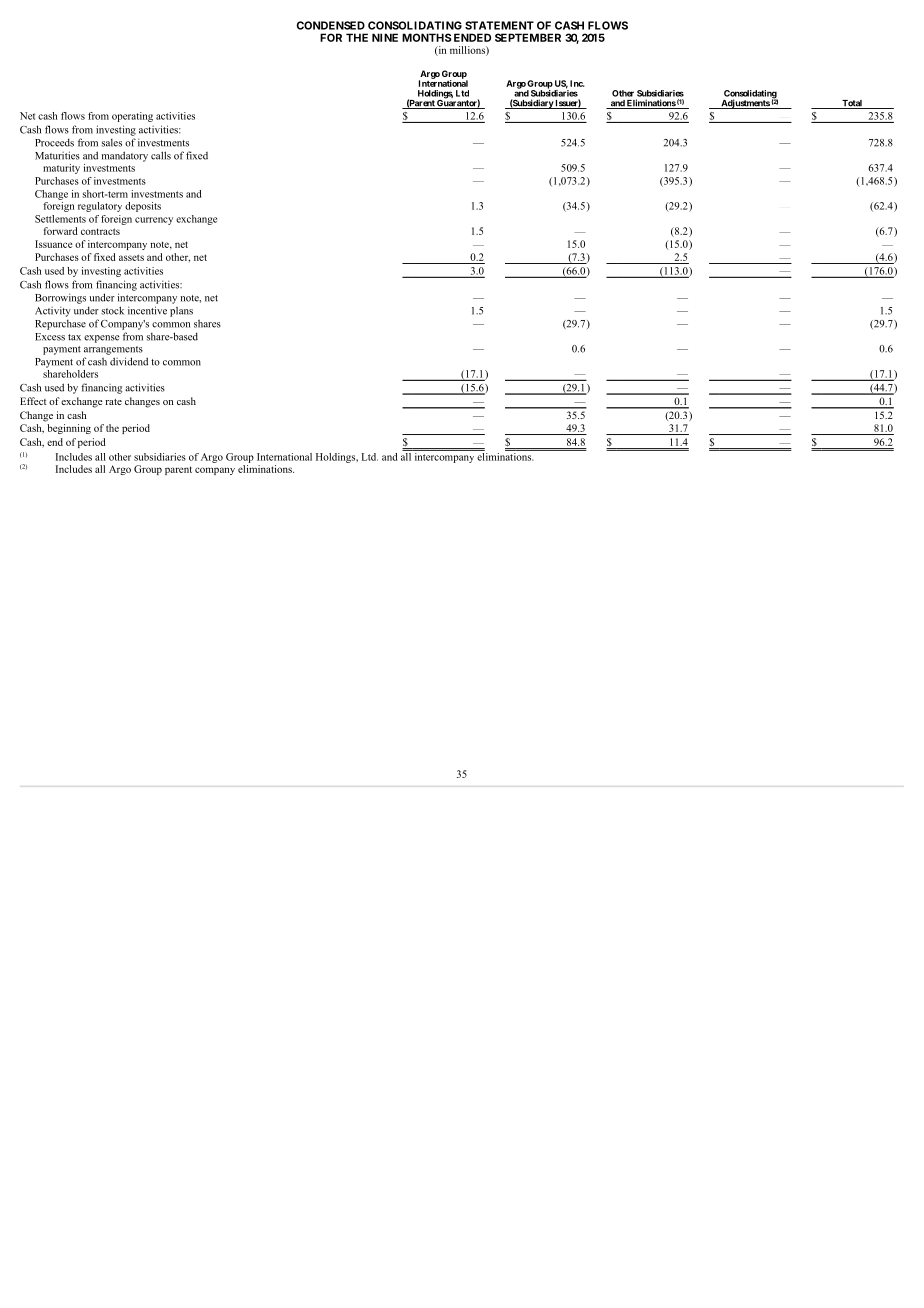  Describe the element at coordinates (113, 402) in the document. I see `rate` at that location.
